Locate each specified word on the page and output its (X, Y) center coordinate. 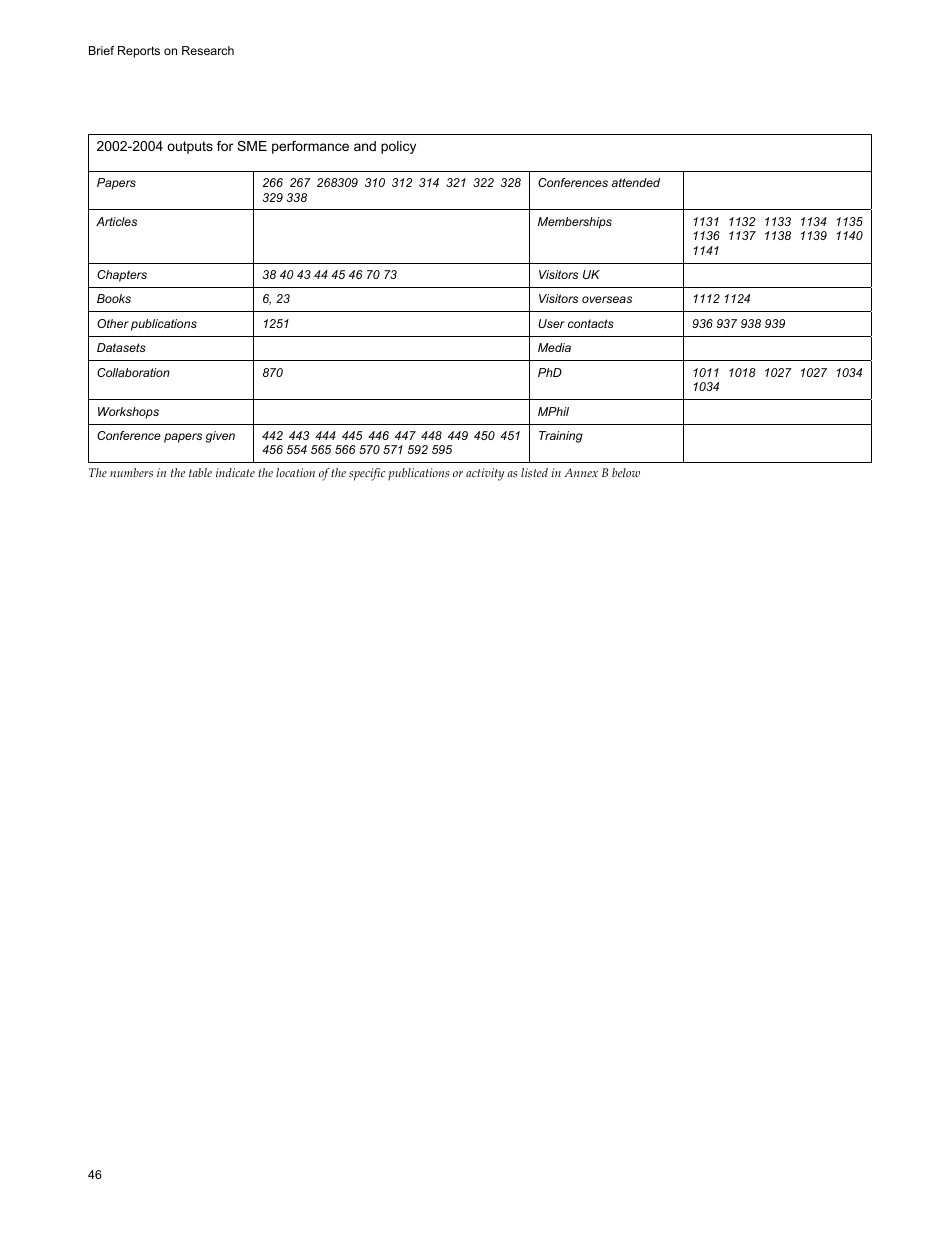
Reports (139, 52)
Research (208, 50)
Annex (581, 472)
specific (367, 474)
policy (398, 147)
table (200, 472)
